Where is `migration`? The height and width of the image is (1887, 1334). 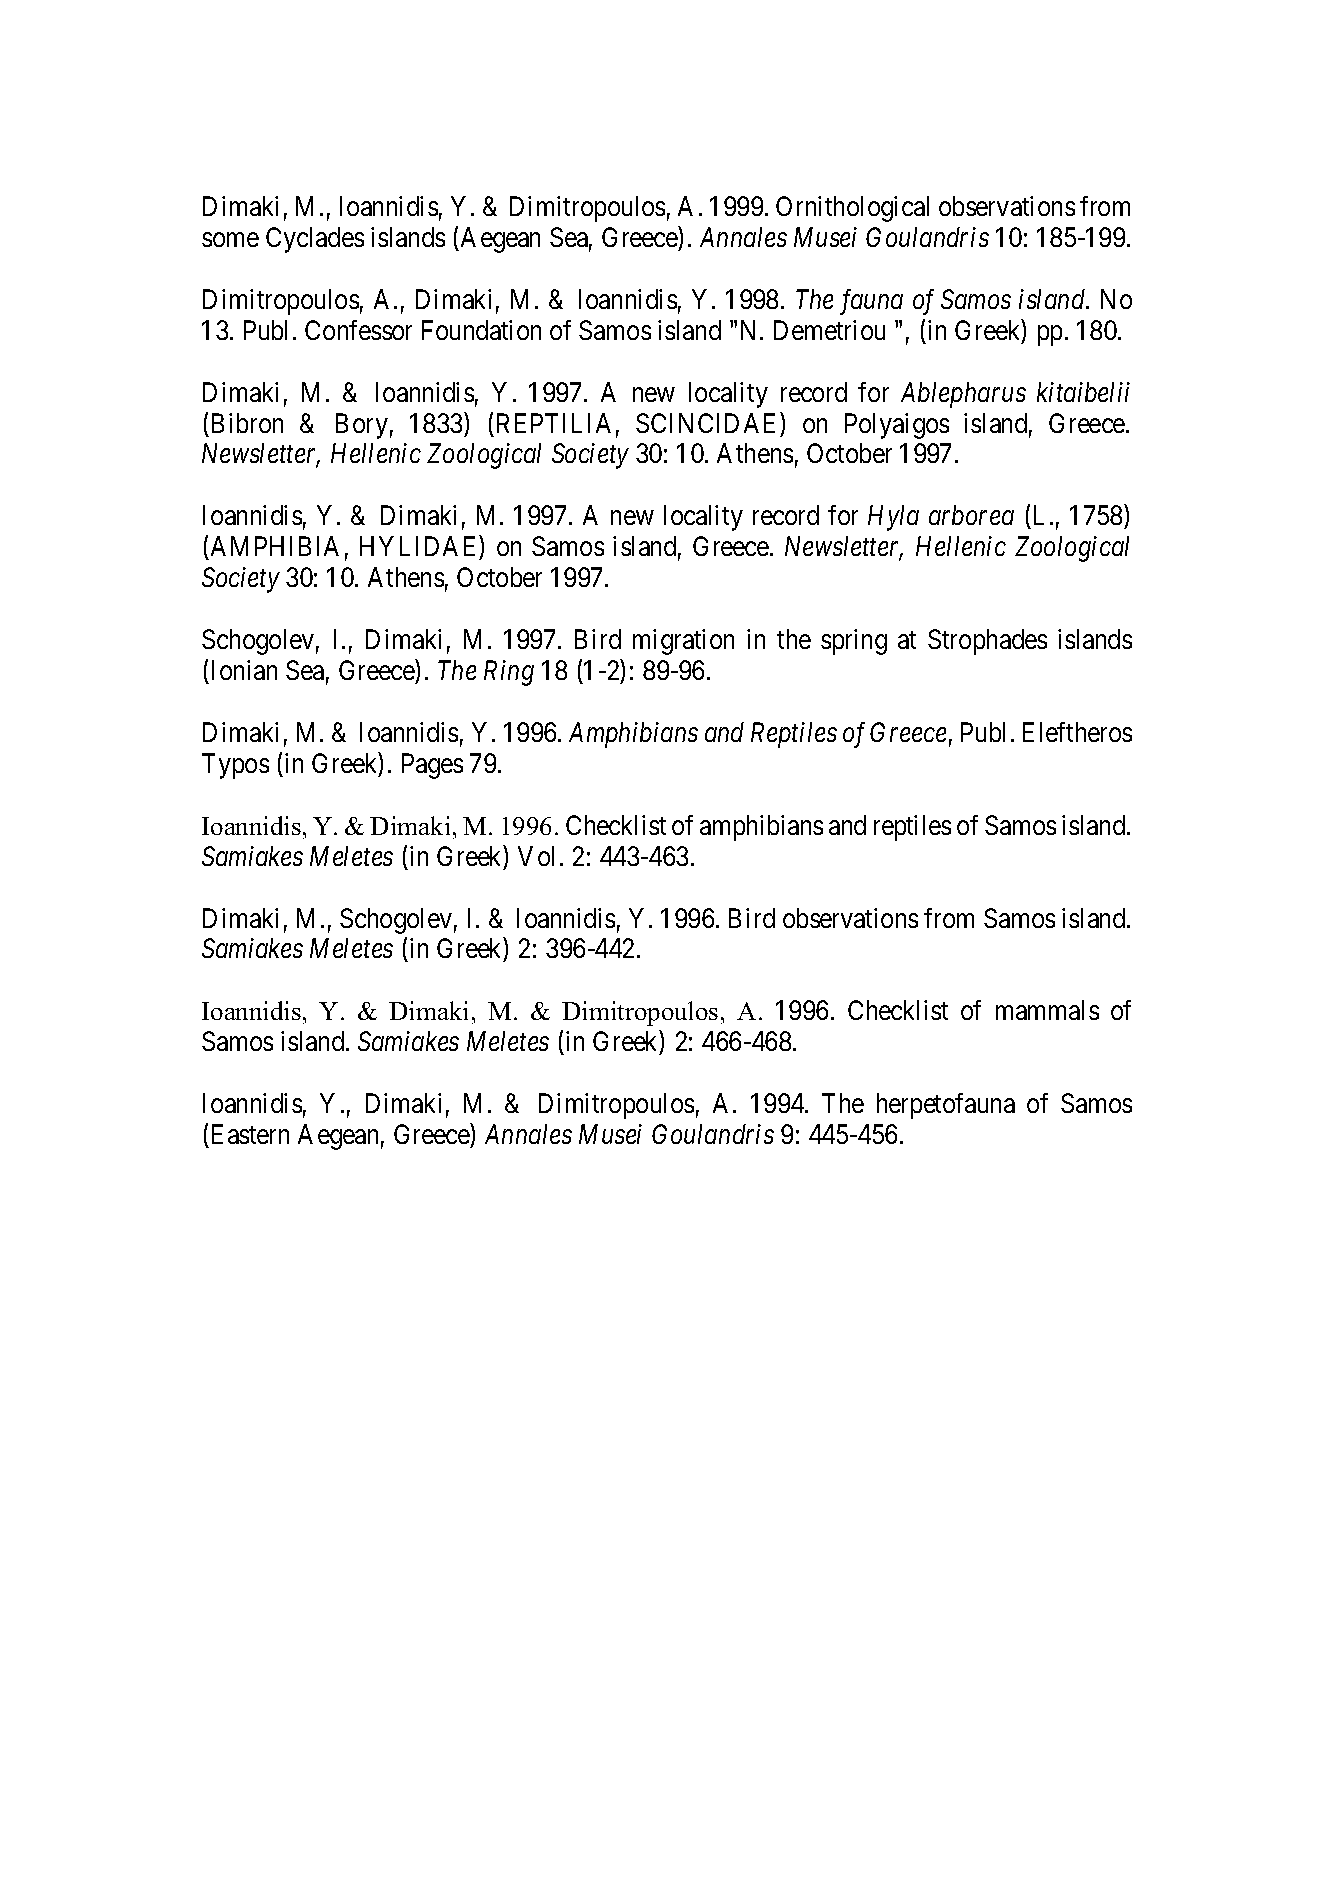
migration is located at coordinates (683, 642).
